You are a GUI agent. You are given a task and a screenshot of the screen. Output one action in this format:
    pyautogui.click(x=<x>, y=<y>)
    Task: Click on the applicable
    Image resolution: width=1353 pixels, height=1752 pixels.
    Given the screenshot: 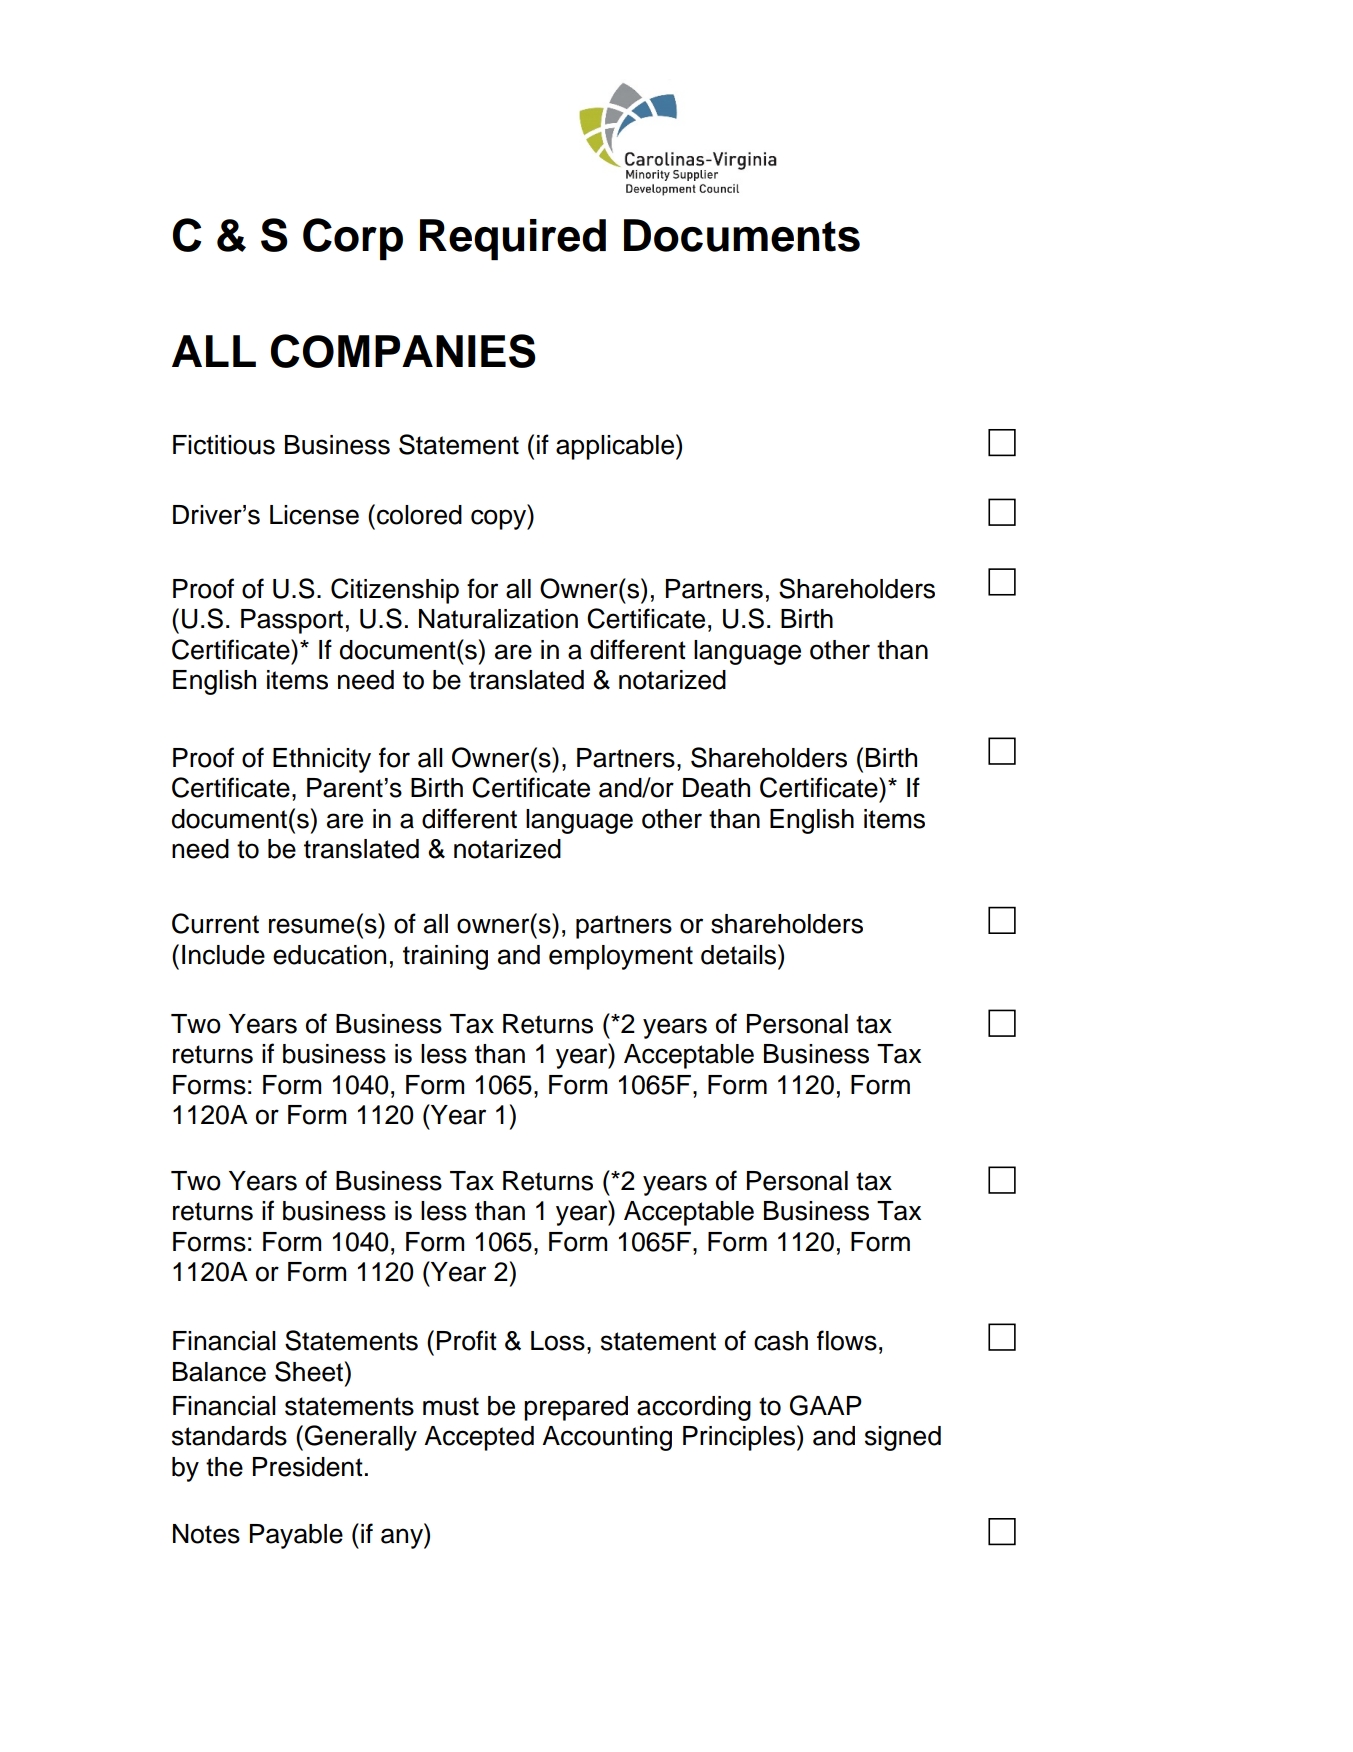 What is the action you would take?
    pyautogui.click(x=616, y=447)
